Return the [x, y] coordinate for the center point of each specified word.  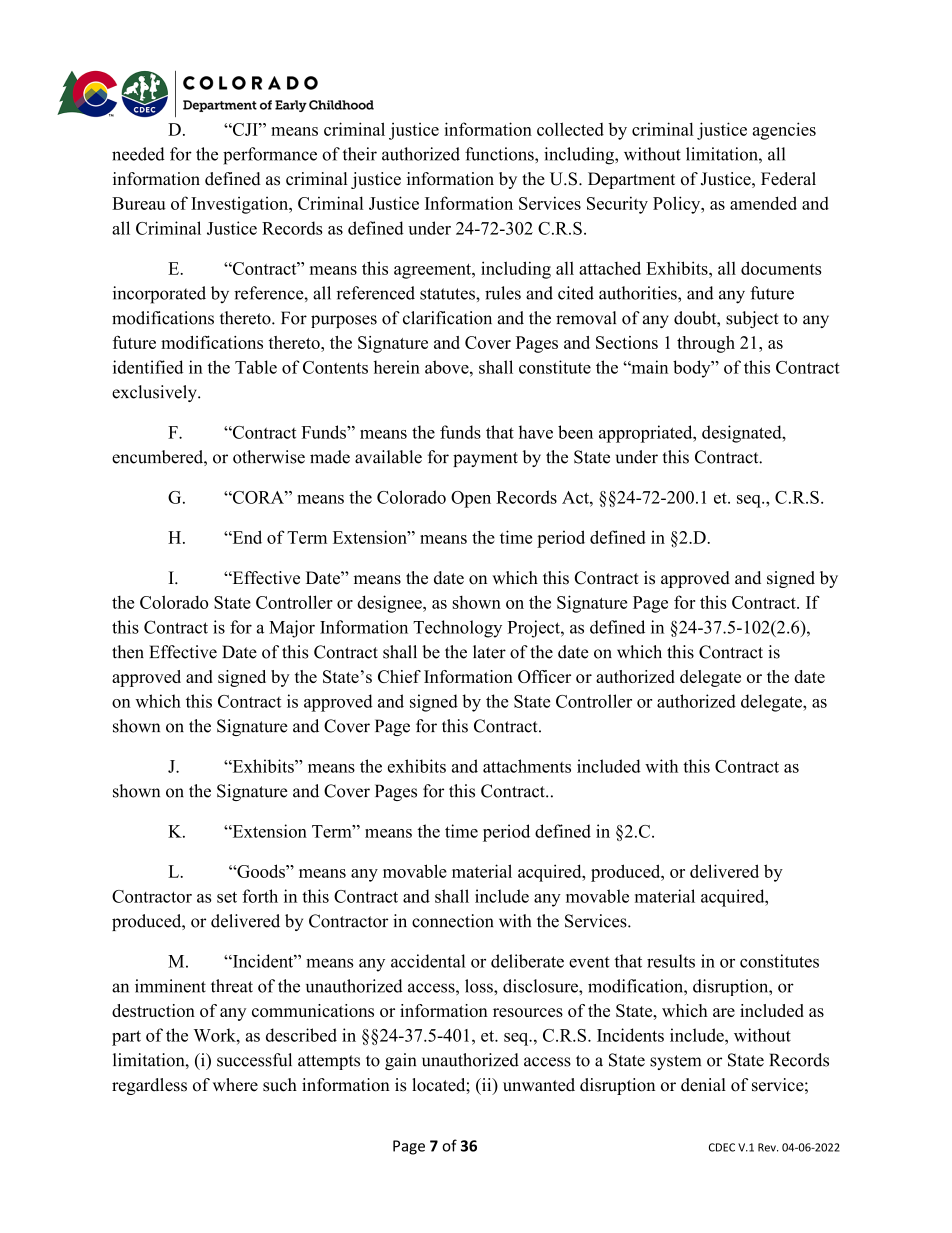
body [693, 369]
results [671, 961]
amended [763, 203]
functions [500, 154]
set [227, 897]
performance [270, 156]
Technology [457, 629]
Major [292, 629]
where [235, 1085]
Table [256, 367]
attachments [527, 766]
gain [400, 1061]
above [448, 367]
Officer [544, 676]
